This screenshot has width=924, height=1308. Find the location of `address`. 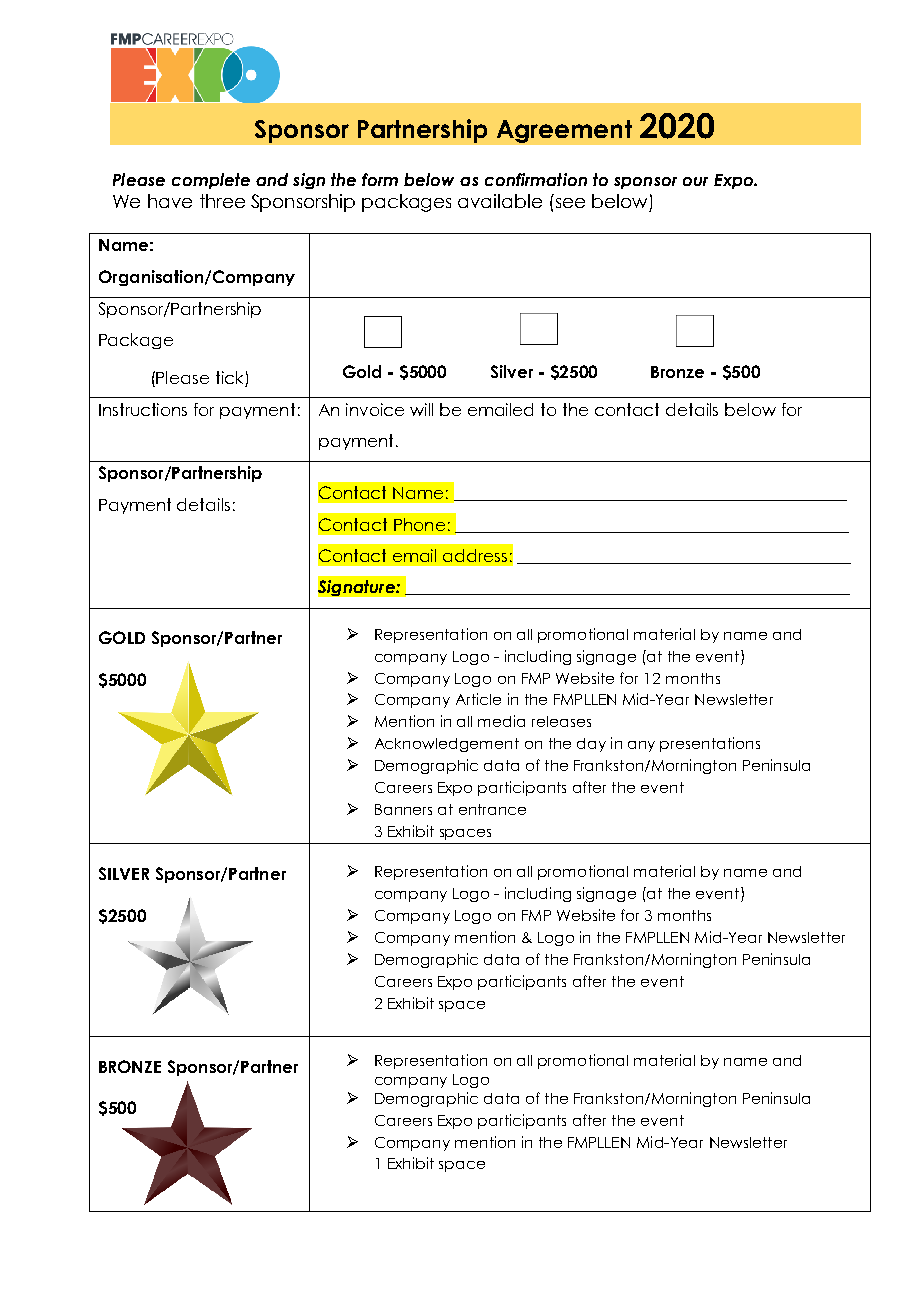

address is located at coordinates (475, 555).
